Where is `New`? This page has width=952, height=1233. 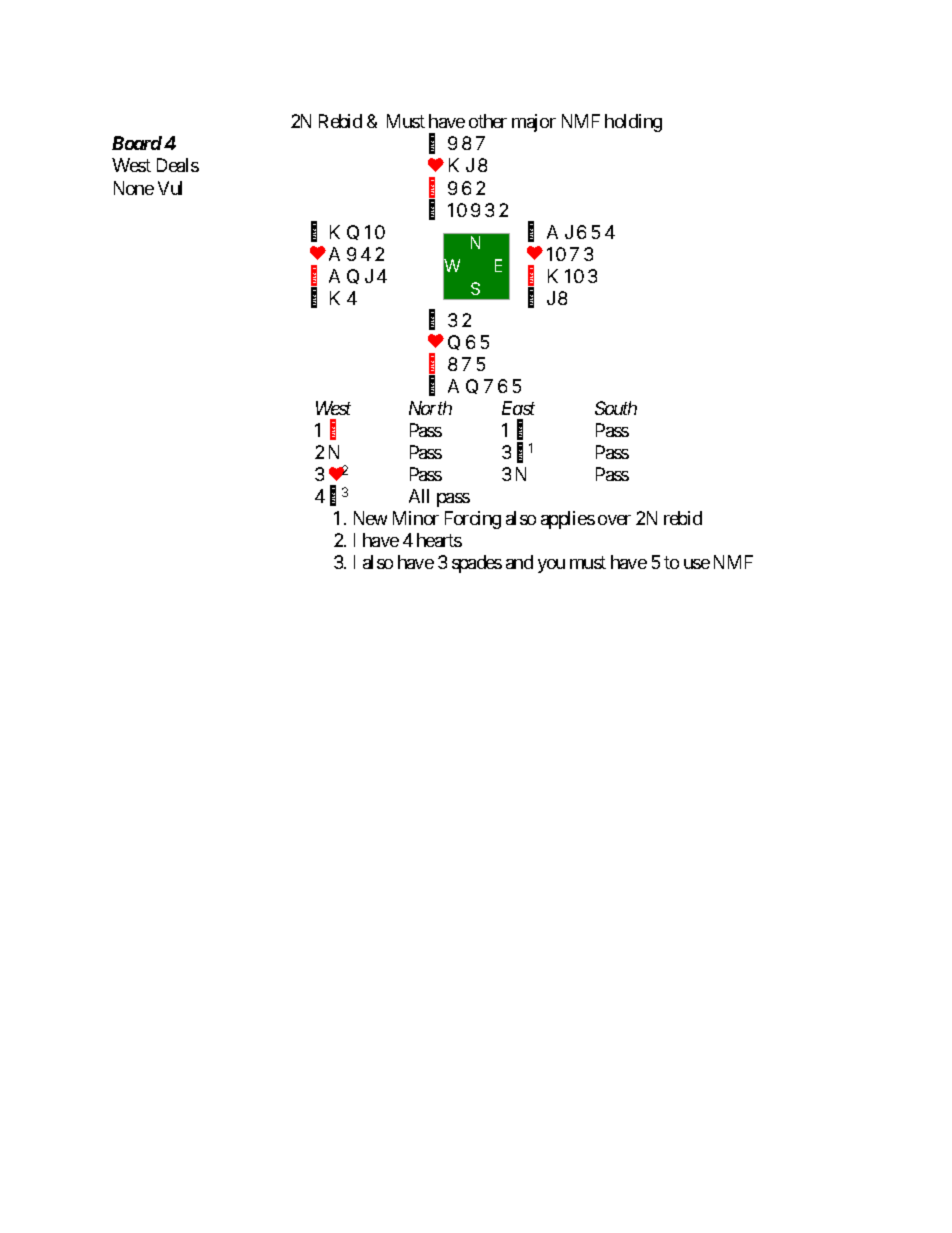
New is located at coordinates (370, 518).
